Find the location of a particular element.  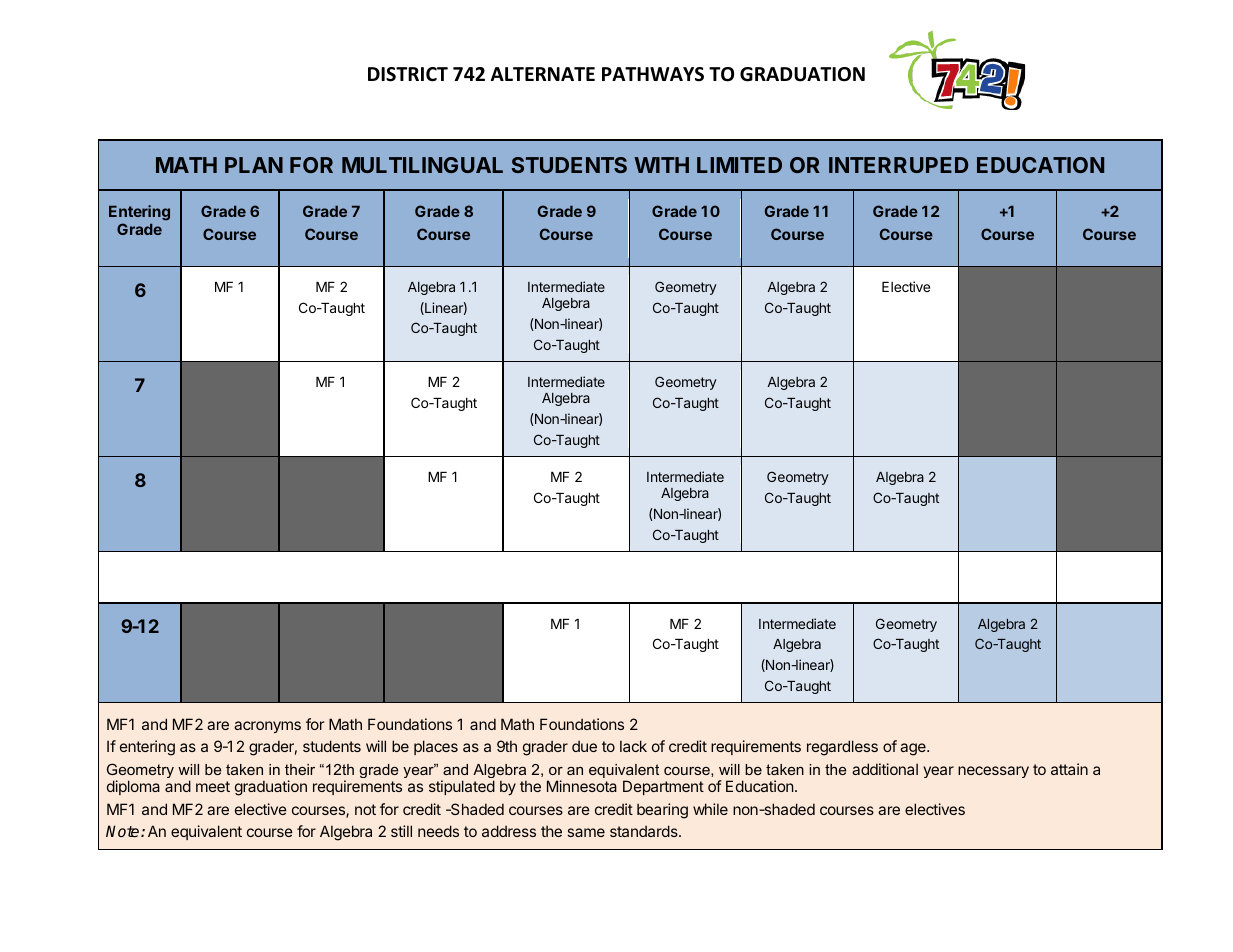

necessary is located at coordinates (993, 772).
